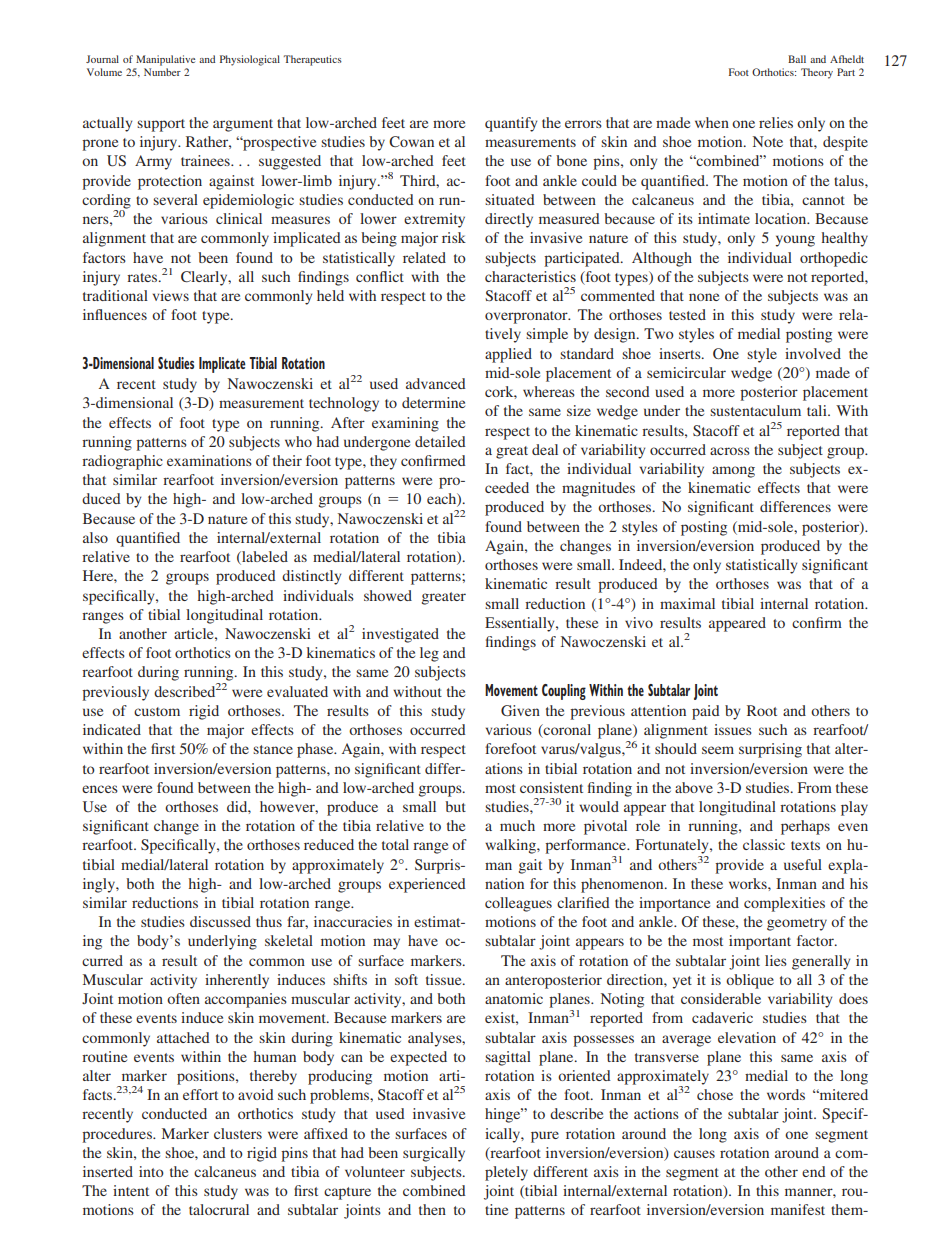 Image resolution: width=952 pixels, height=1257 pixels. I want to click on complexities, so click(784, 904).
